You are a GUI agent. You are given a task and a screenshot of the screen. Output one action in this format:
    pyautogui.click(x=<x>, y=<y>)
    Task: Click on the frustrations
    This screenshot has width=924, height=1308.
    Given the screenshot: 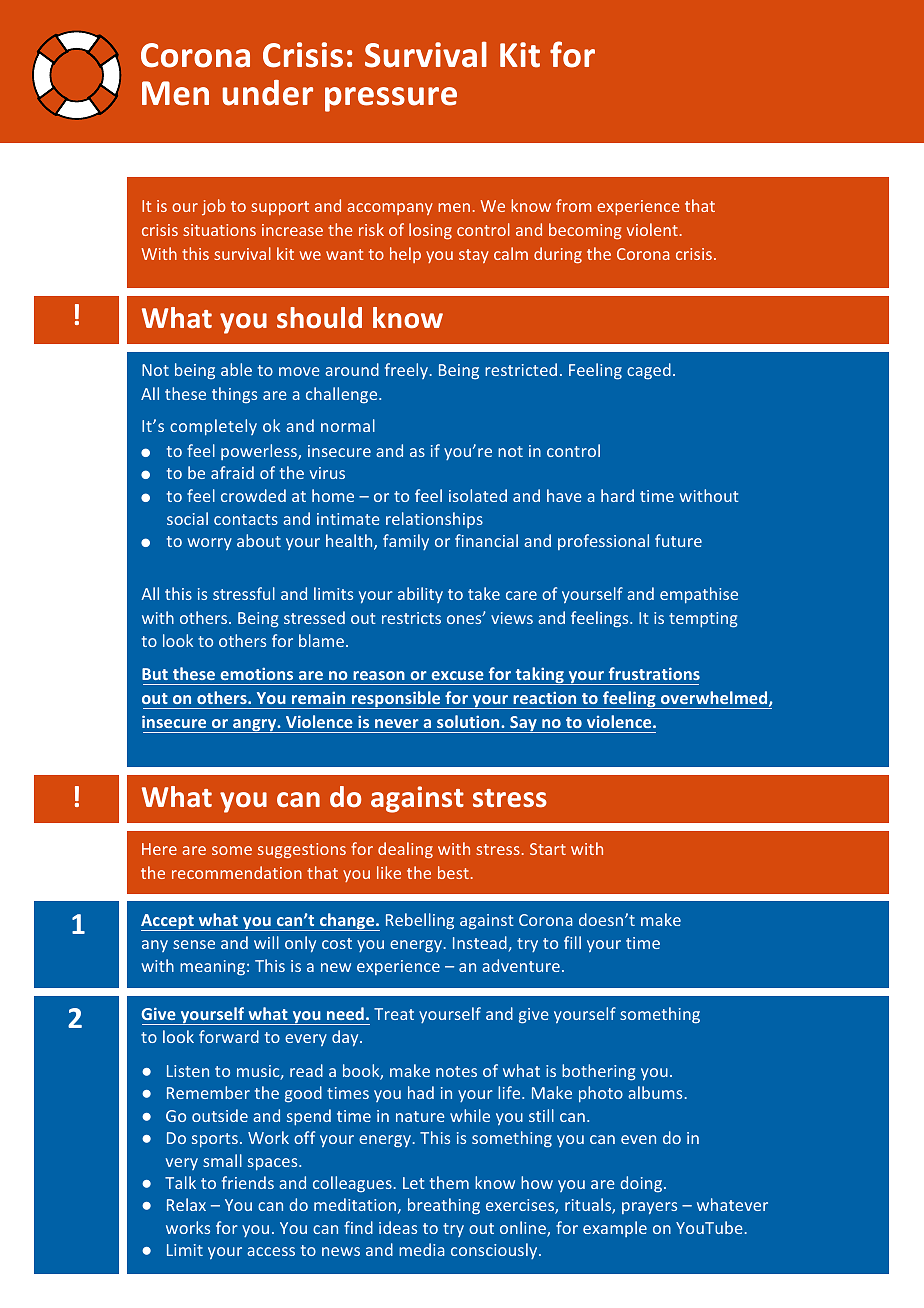 What is the action you would take?
    pyautogui.click(x=654, y=673)
